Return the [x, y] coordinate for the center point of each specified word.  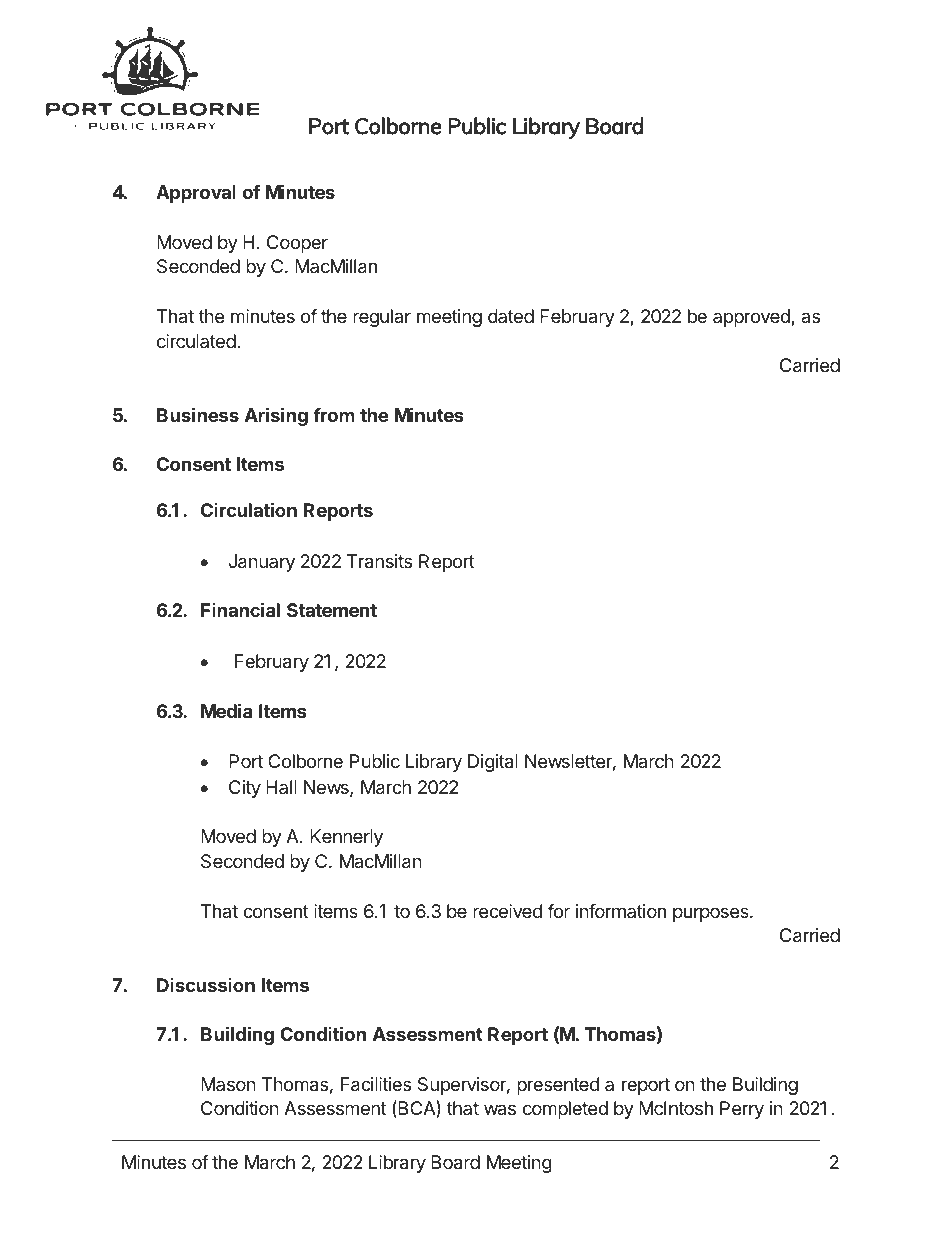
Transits [379, 561]
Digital [493, 763]
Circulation [249, 509]
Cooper [297, 244]
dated [511, 316]
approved [752, 318]
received [507, 911]
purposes [712, 914]
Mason [228, 1084]
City [245, 789]
